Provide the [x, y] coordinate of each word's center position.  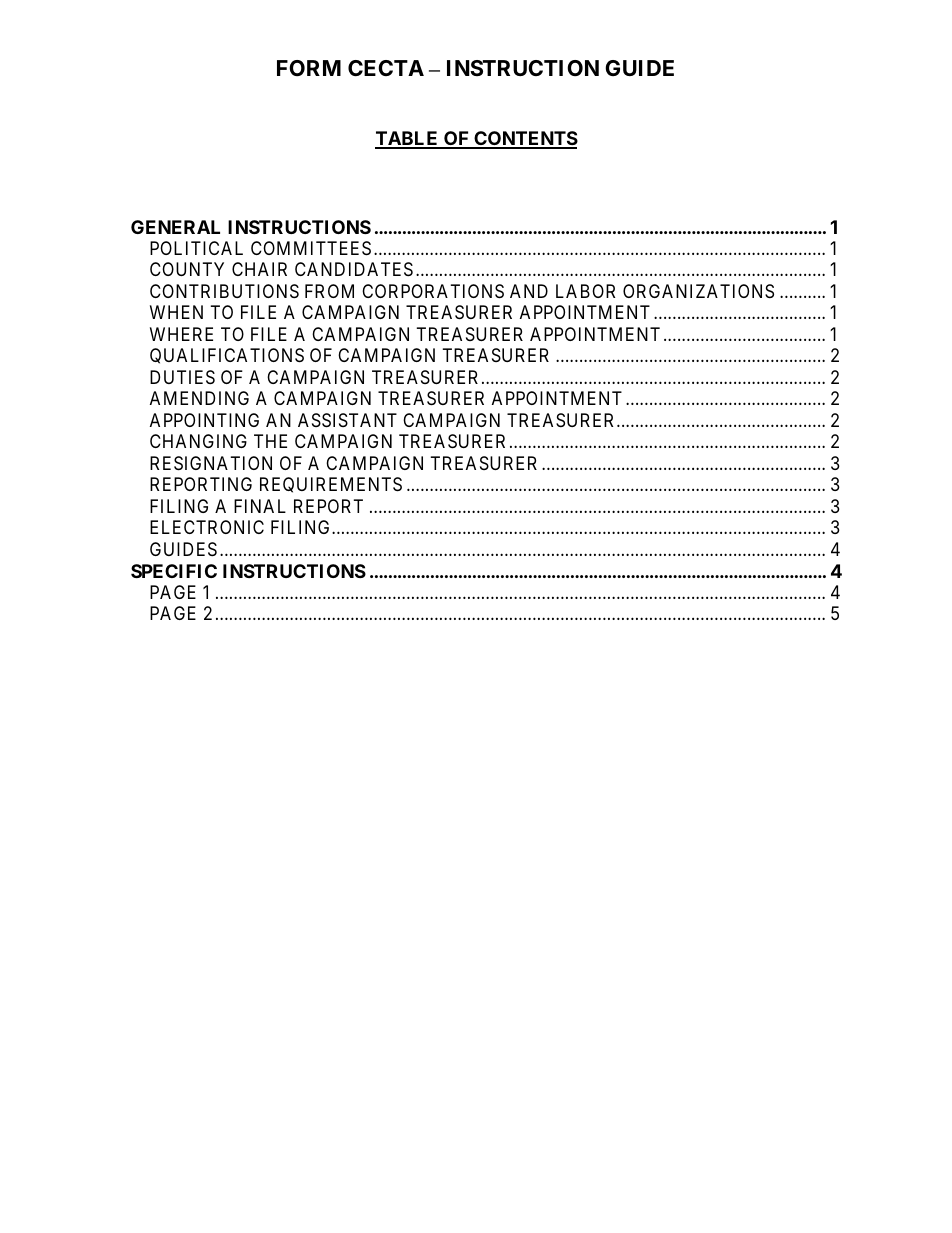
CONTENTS [525, 139]
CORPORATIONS [433, 291]
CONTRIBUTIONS [224, 291]
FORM [309, 68]
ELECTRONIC [207, 527]
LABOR [585, 291]
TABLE [408, 139]
